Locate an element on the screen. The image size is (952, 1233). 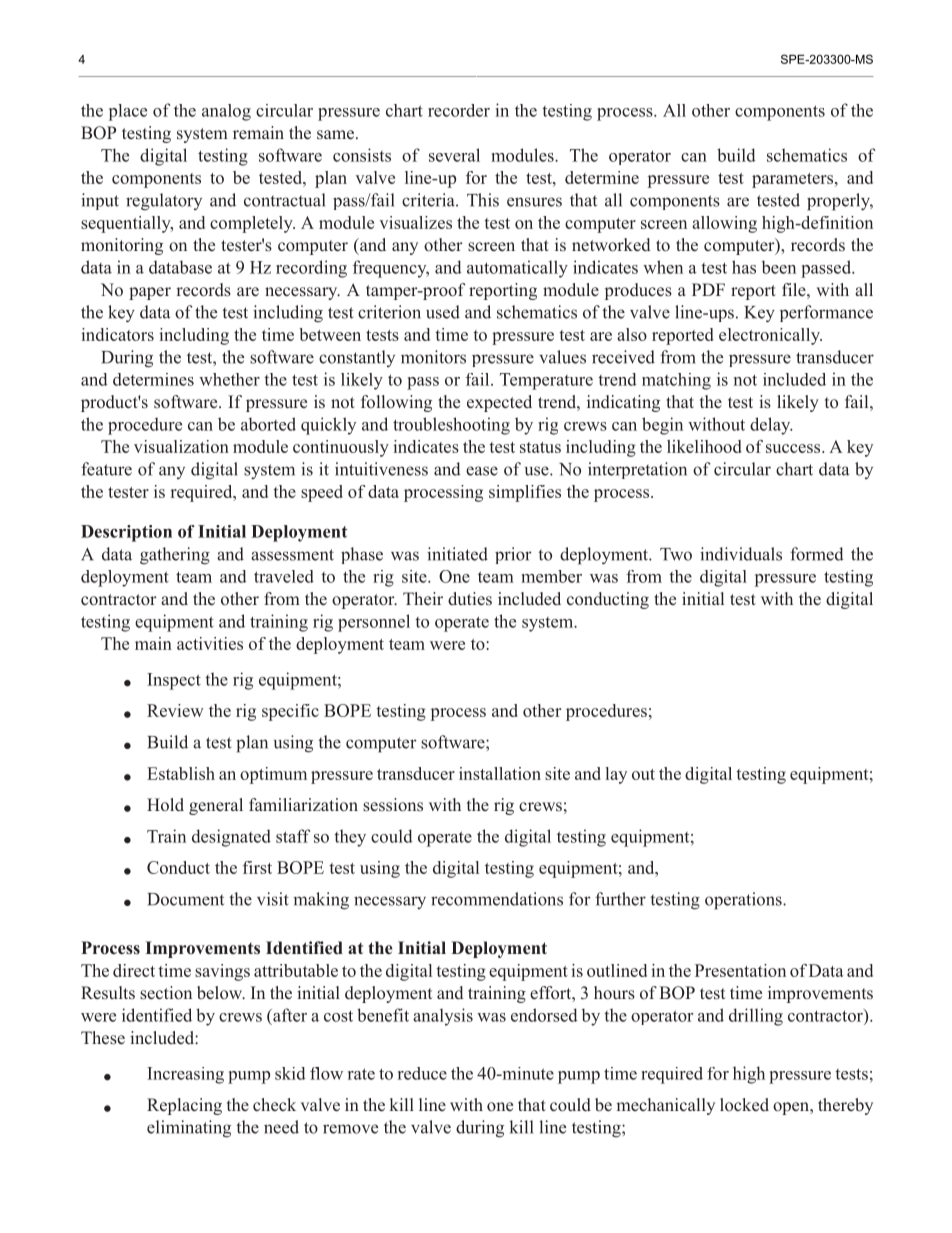
analog is located at coordinates (226, 112).
